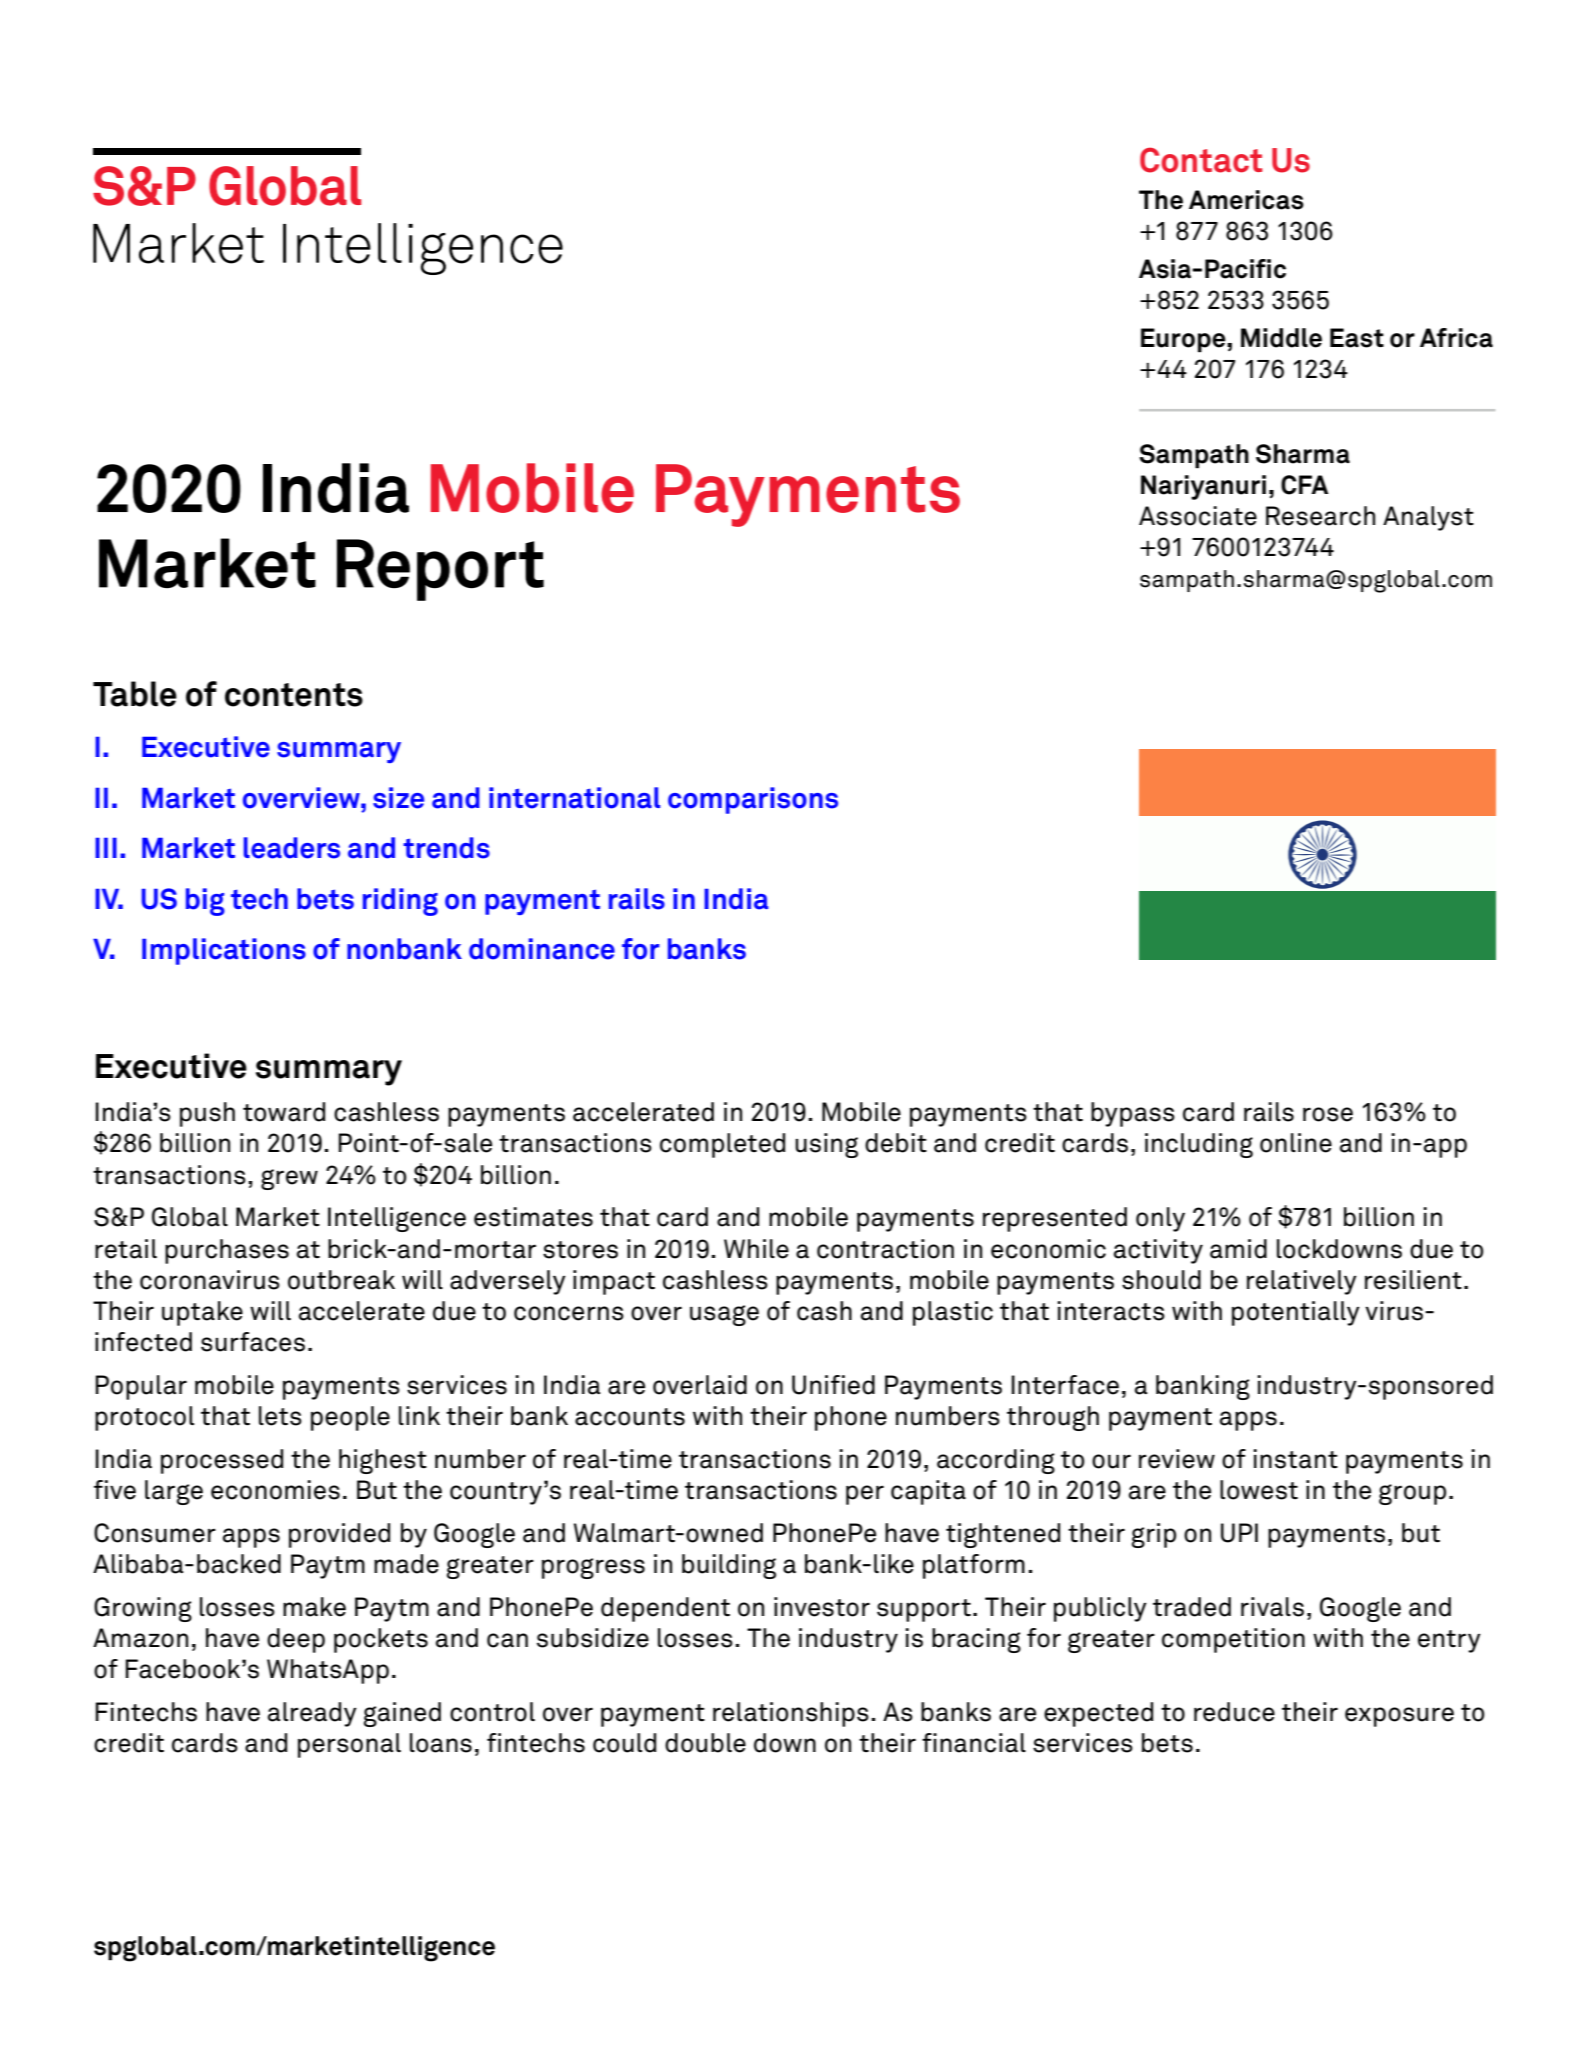 Image resolution: width=1589 pixels, height=2056 pixels. What do you see at coordinates (1246, 200) in the document?
I see `Americas` at bounding box center [1246, 200].
